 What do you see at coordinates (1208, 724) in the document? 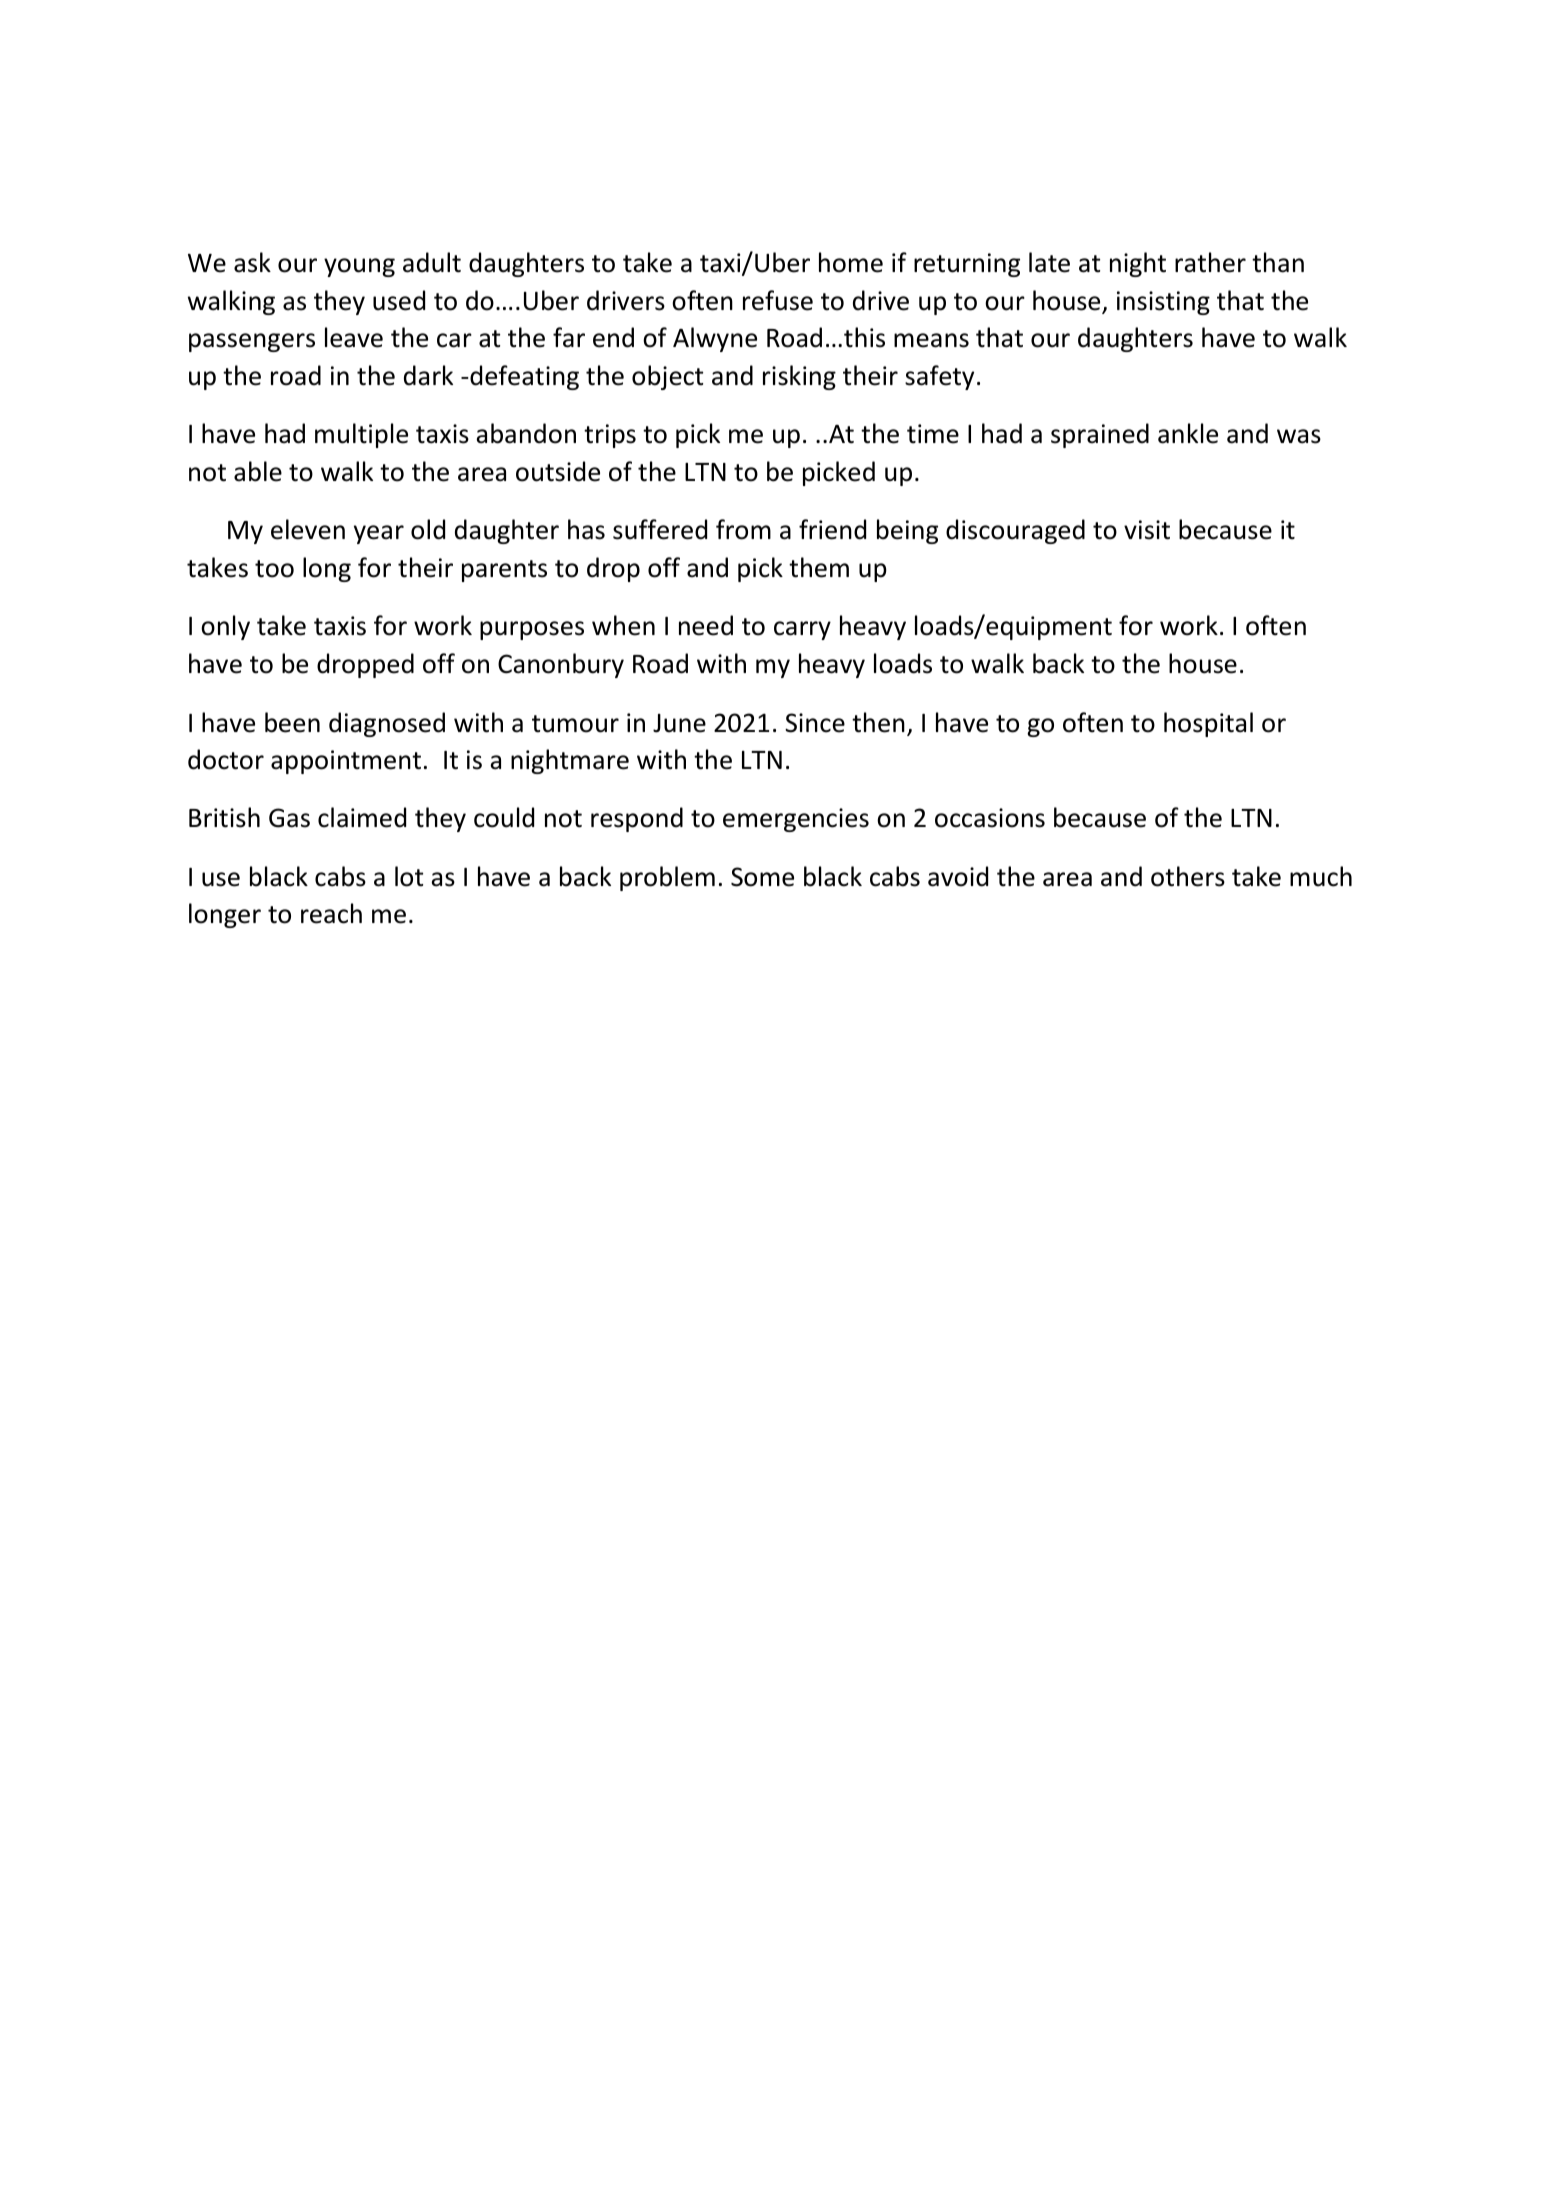
I see `hospital` at bounding box center [1208, 724].
